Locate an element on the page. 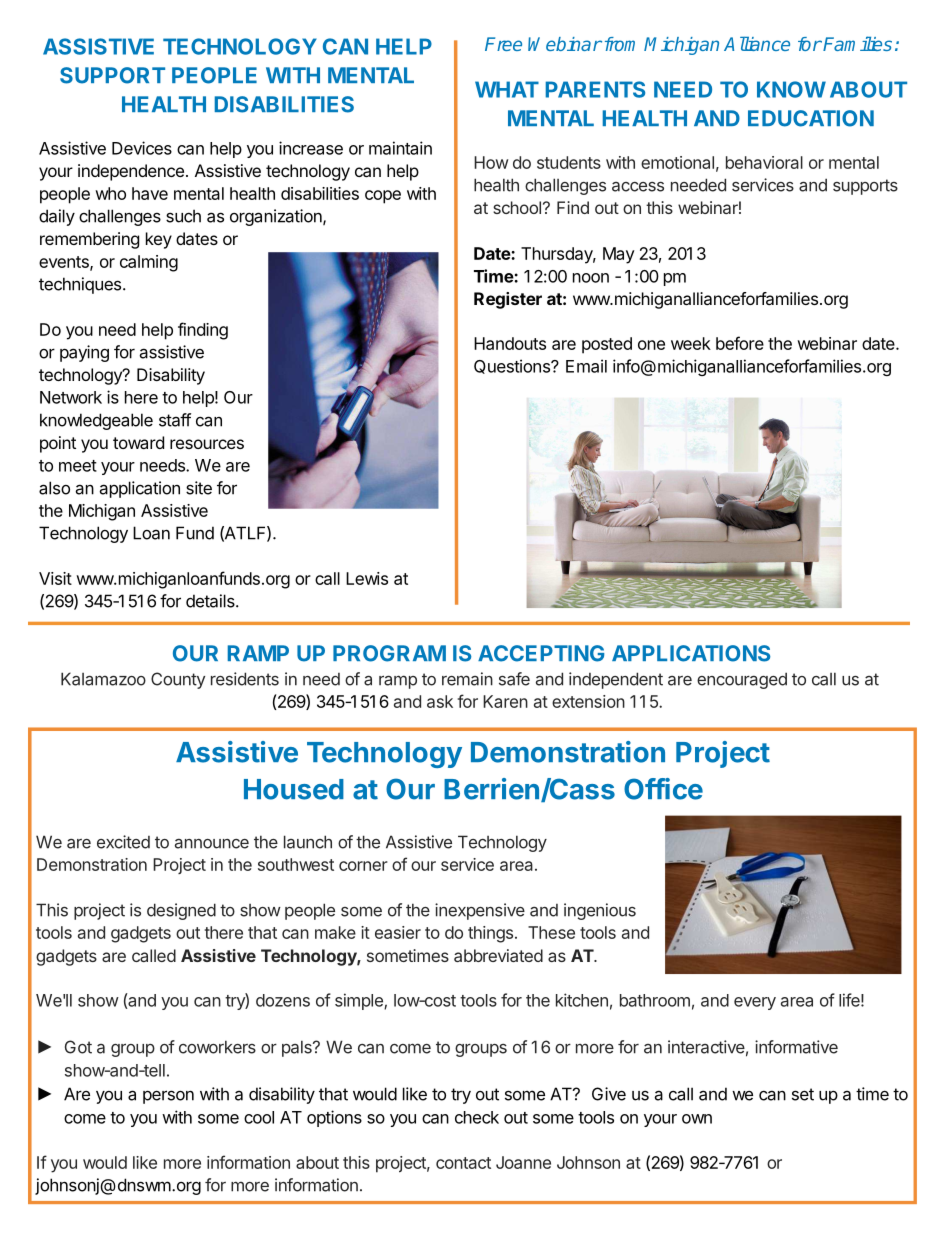 The width and height of the document is (952, 1233). Lewis is located at coordinates (367, 578).
